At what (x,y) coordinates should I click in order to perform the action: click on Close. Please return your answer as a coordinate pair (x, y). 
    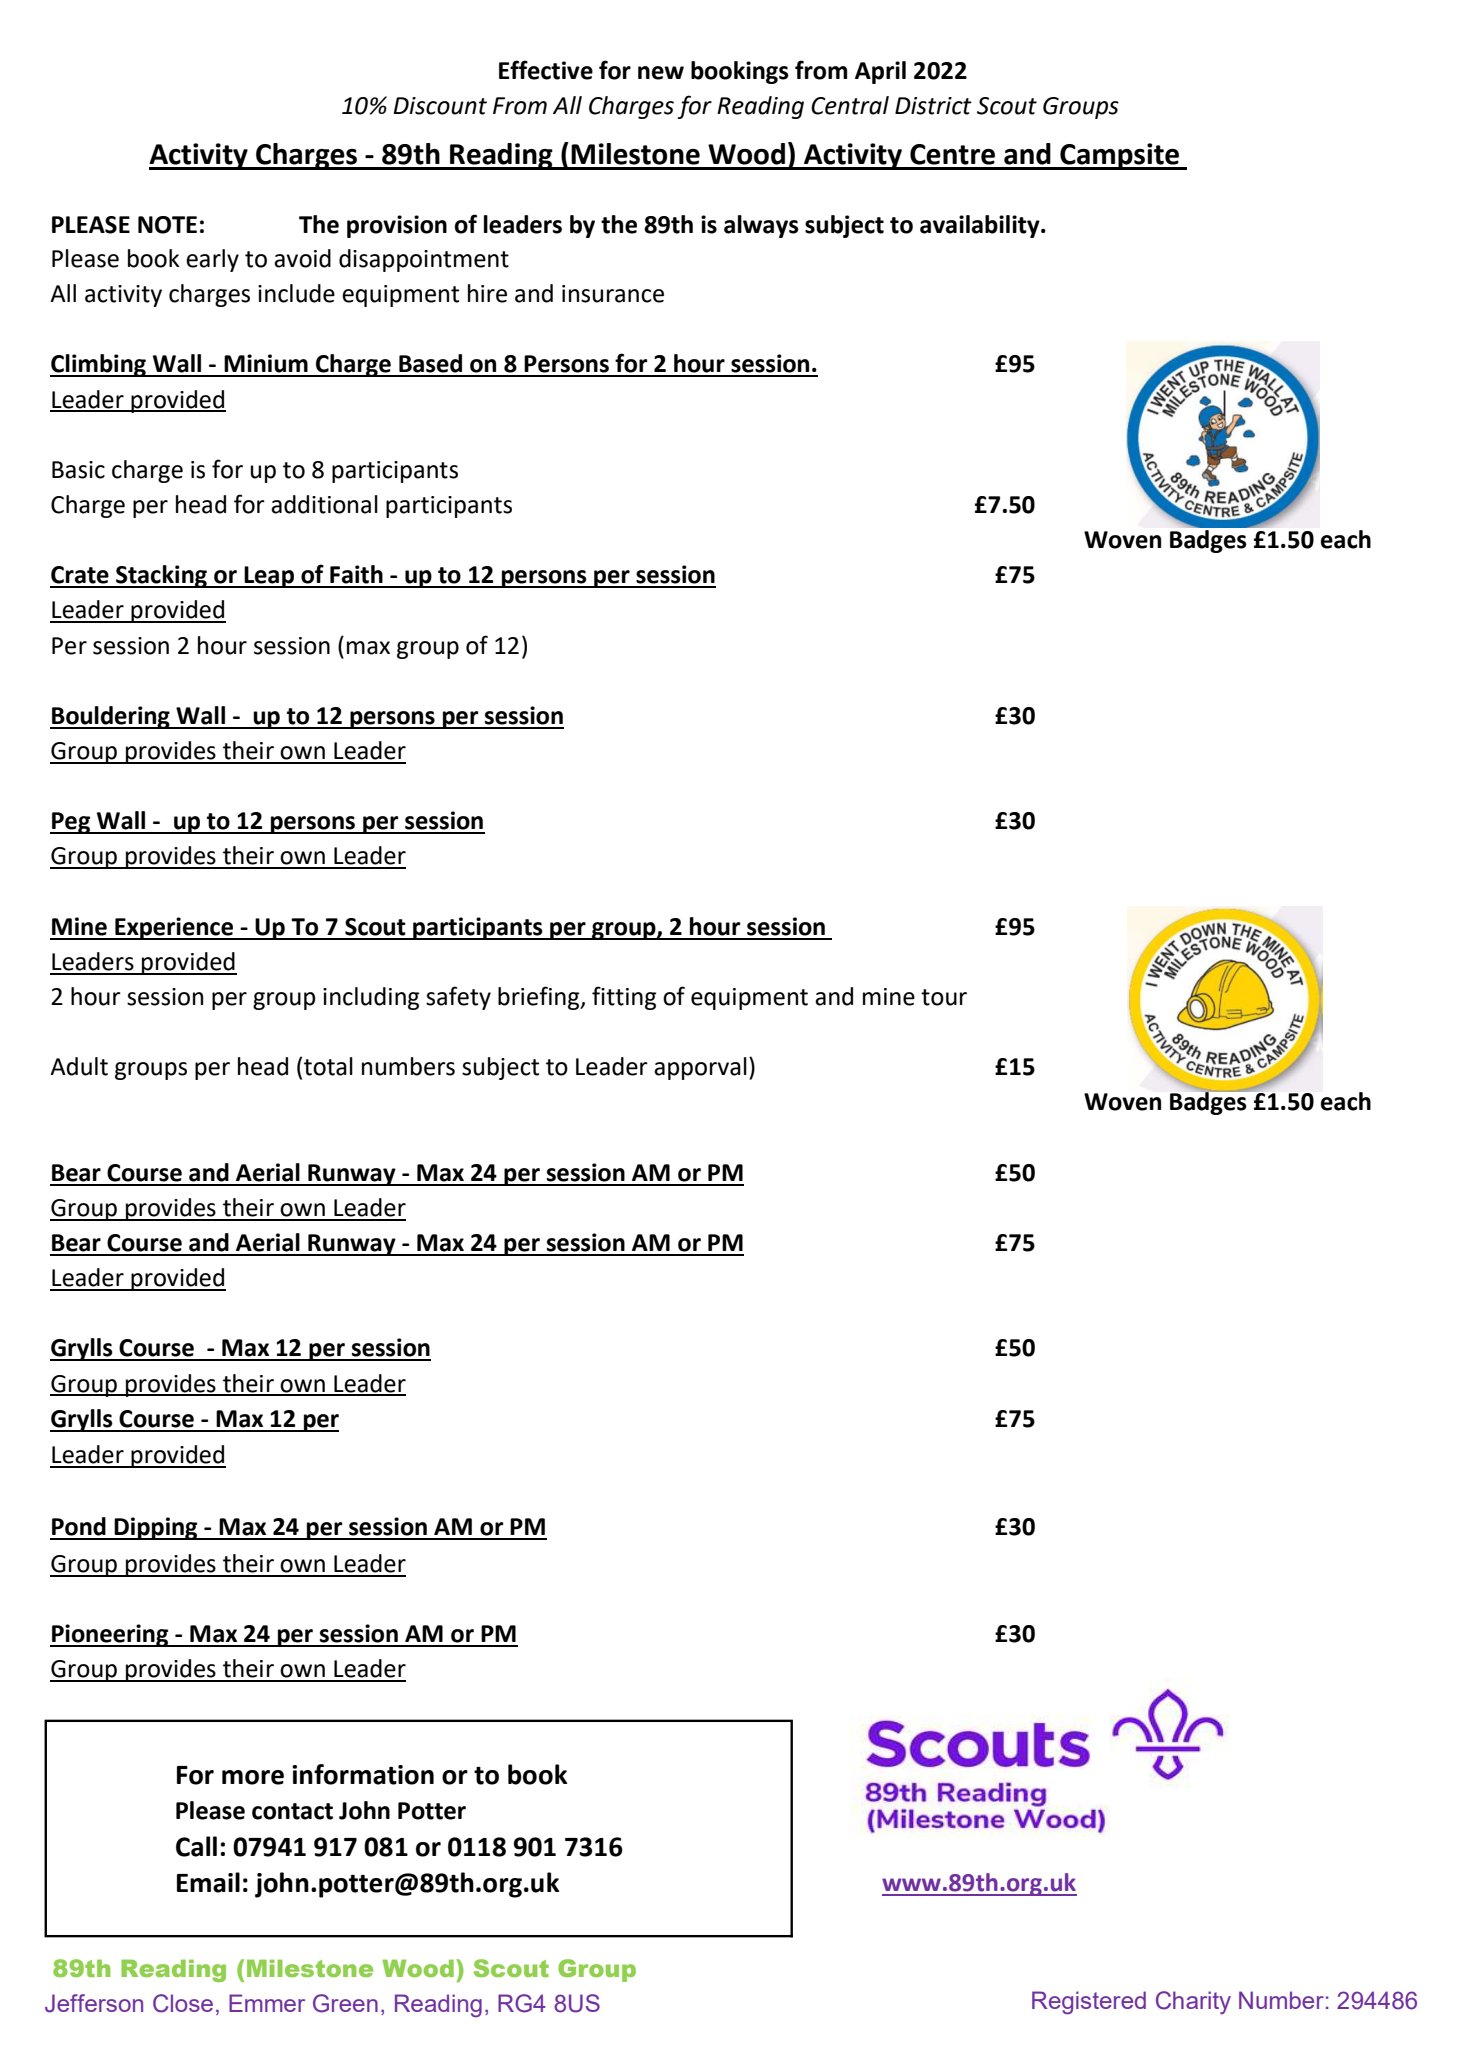
    Looking at the image, I should click on (183, 2003).
